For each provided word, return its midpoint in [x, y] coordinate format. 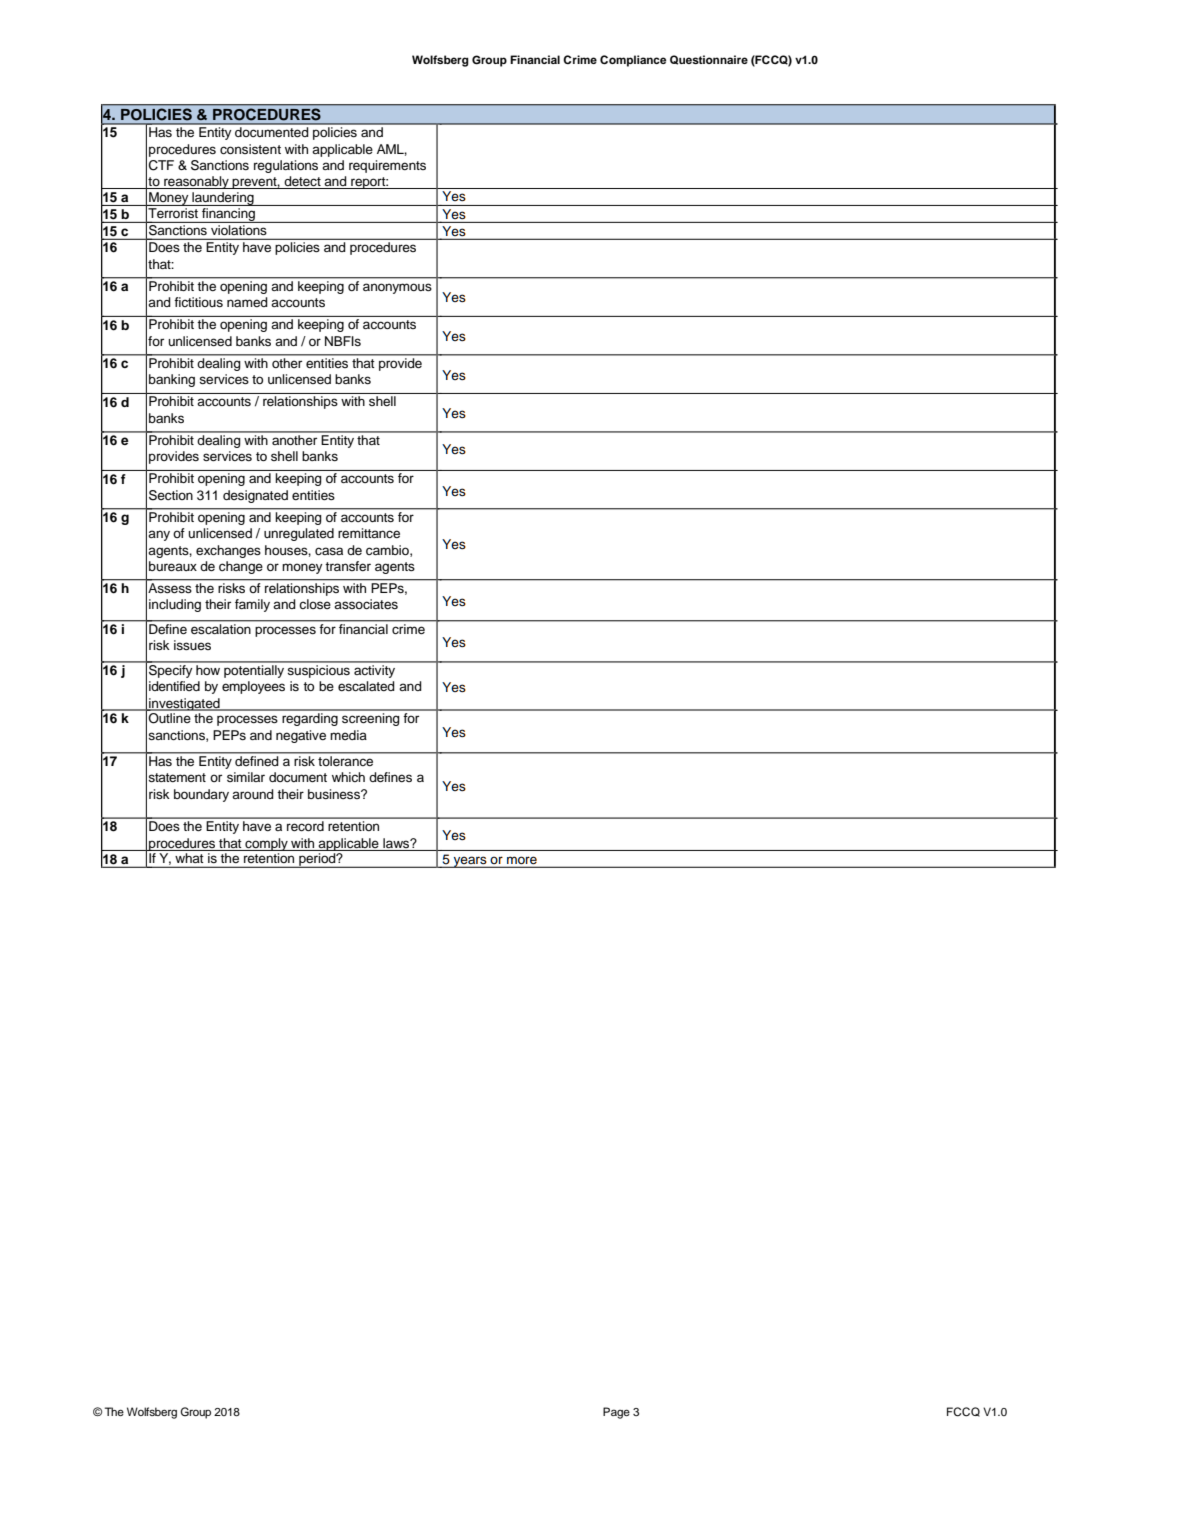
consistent [250, 149]
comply [266, 844]
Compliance [633, 61]
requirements [387, 166]
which [348, 777]
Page [616, 1413]
